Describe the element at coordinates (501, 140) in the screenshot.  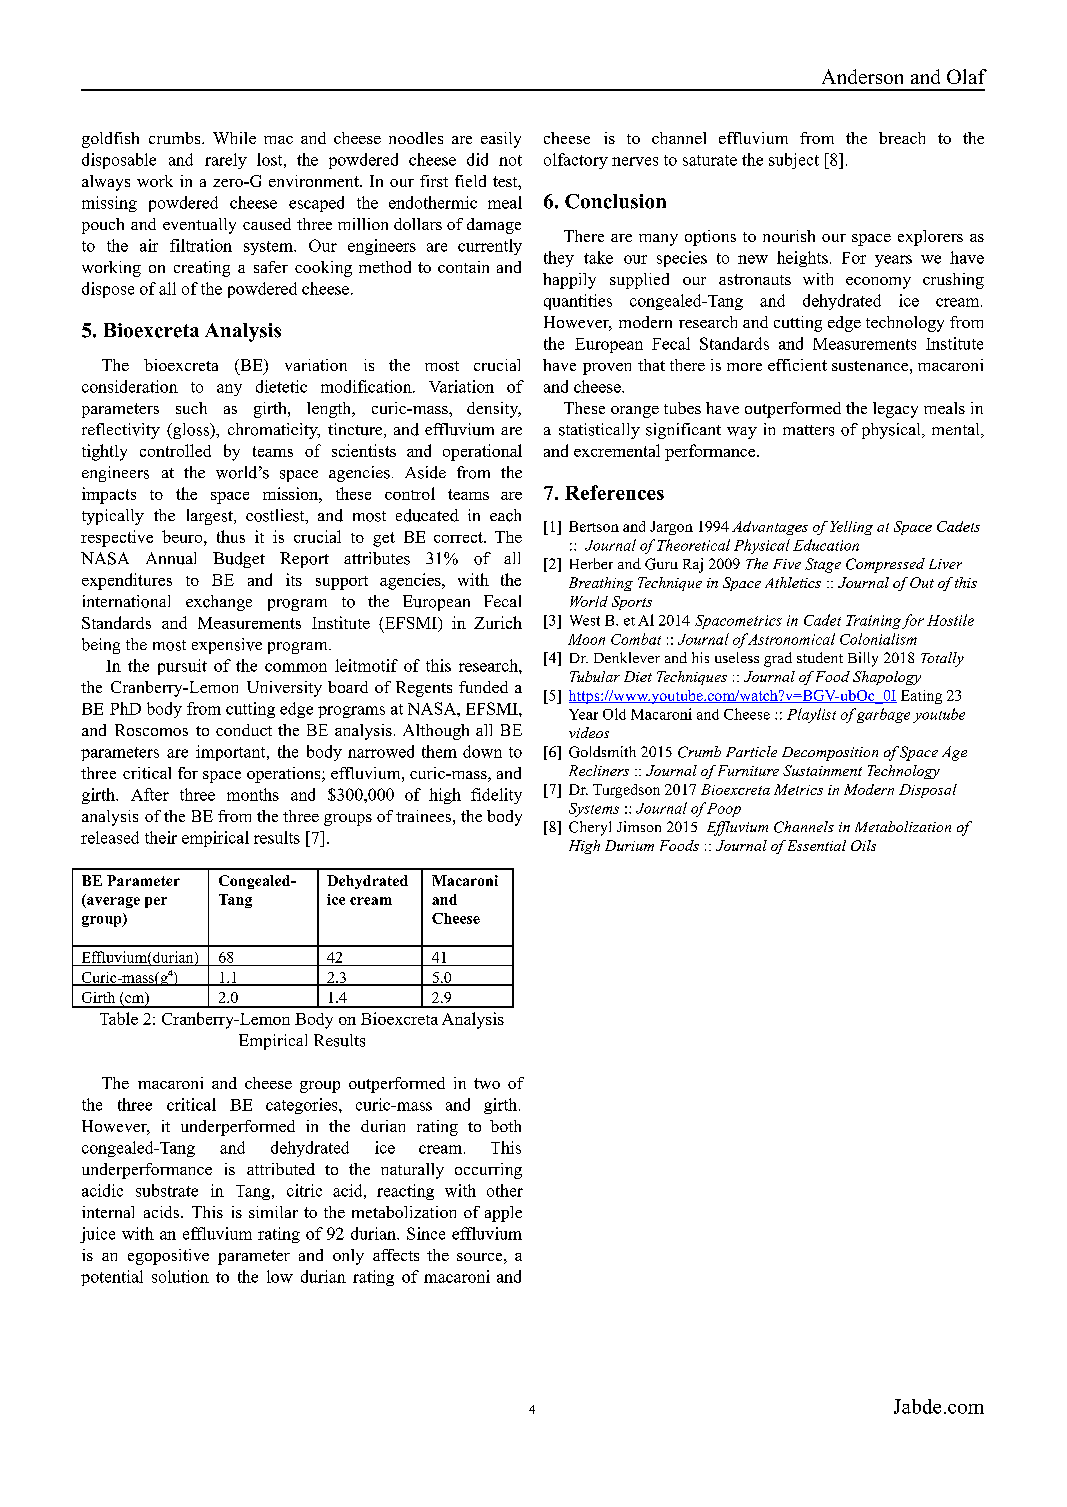
I see `easily` at that location.
